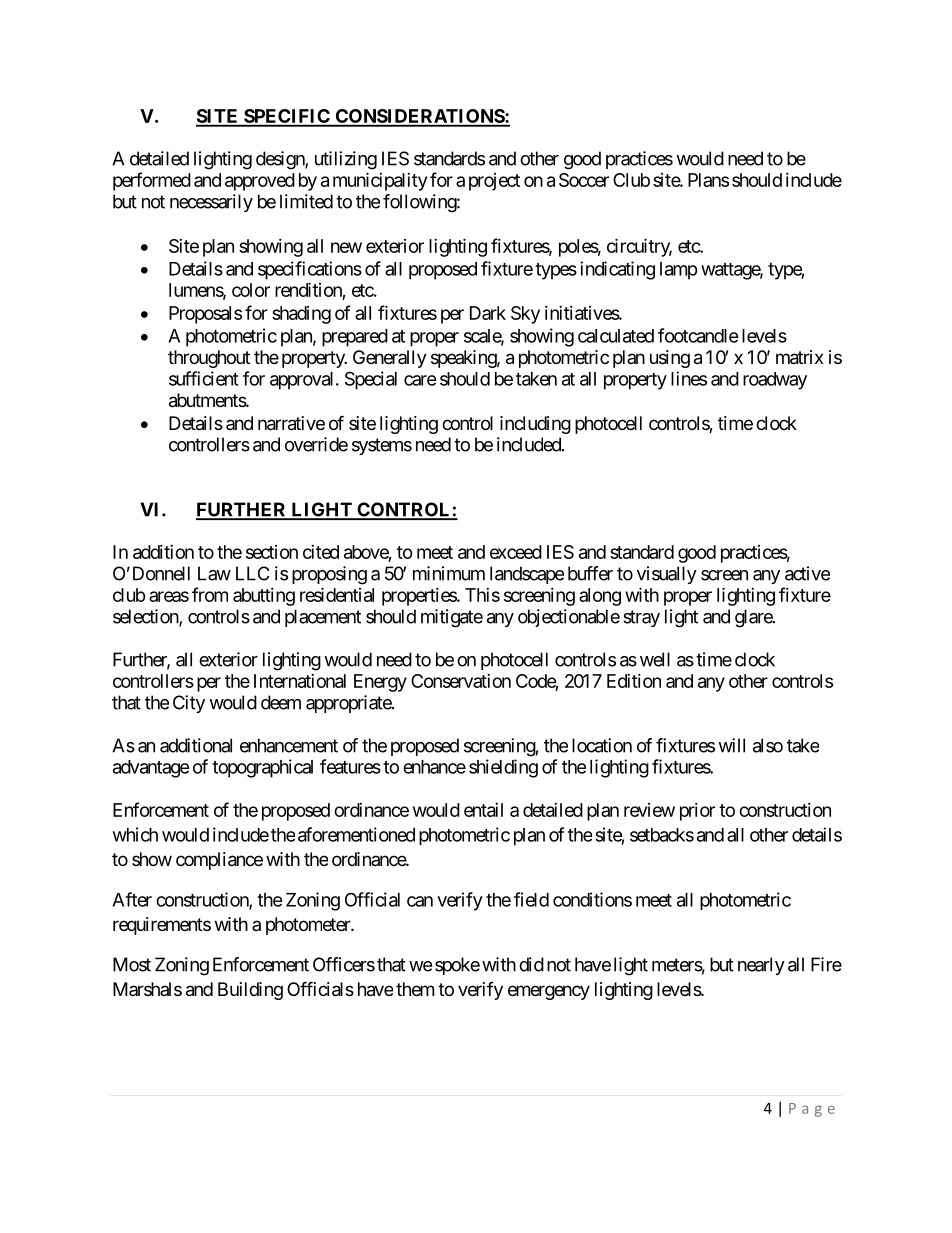  What do you see at coordinates (761, 966) in the image?
I see `nearly` at bounding box center [761, 966].
